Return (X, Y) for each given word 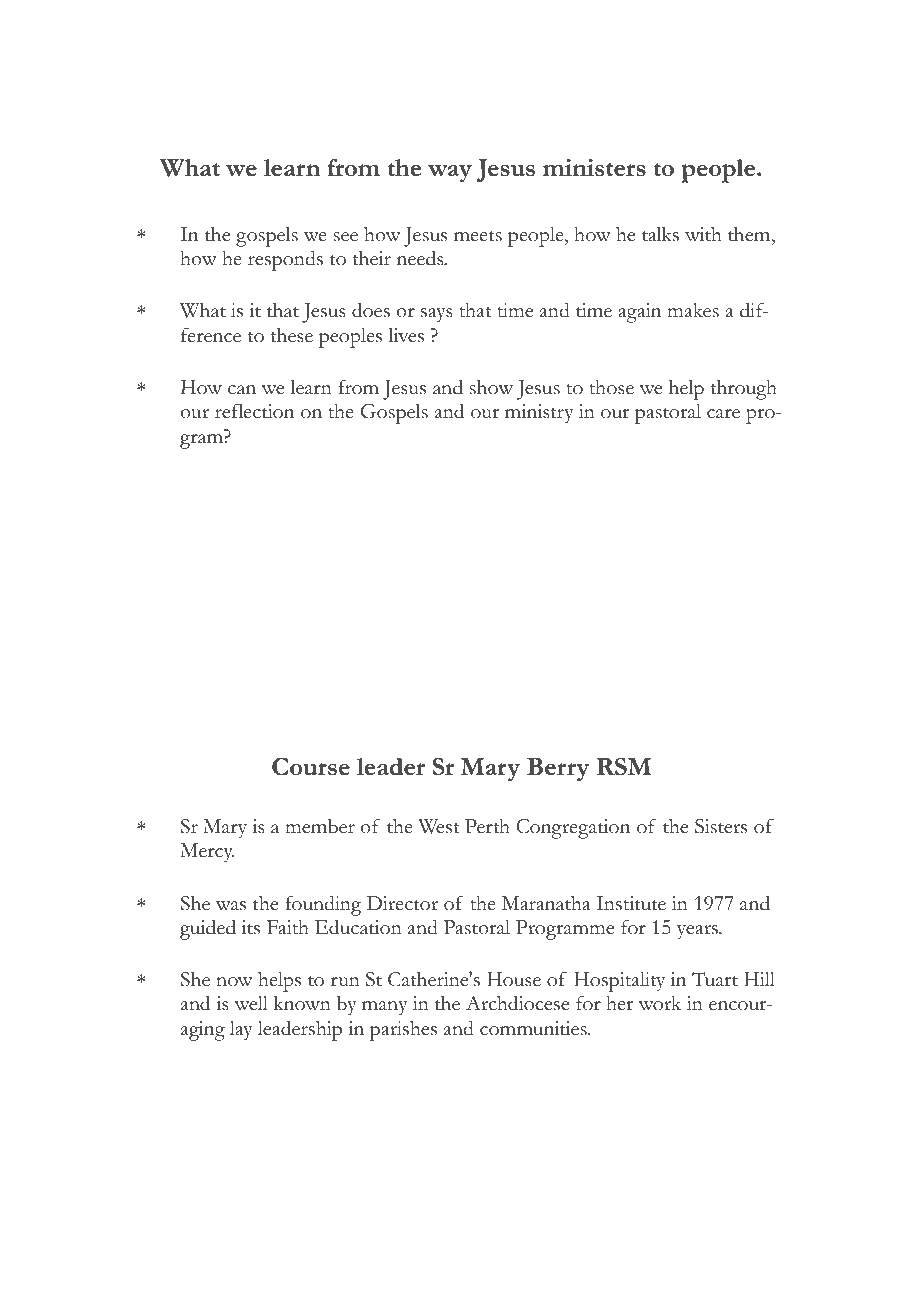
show (491, 387)
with (703, 234)
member (320, 826)
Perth (487, 826)
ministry (539, 414)
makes (693, 310)
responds (285, 260)
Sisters (721, 826)
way (450, 174)
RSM (624, 766)
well (251, 1003)
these (292, 335)
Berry (558, 770)
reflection (254, 411)
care (723, 414)
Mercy (207, 853)
